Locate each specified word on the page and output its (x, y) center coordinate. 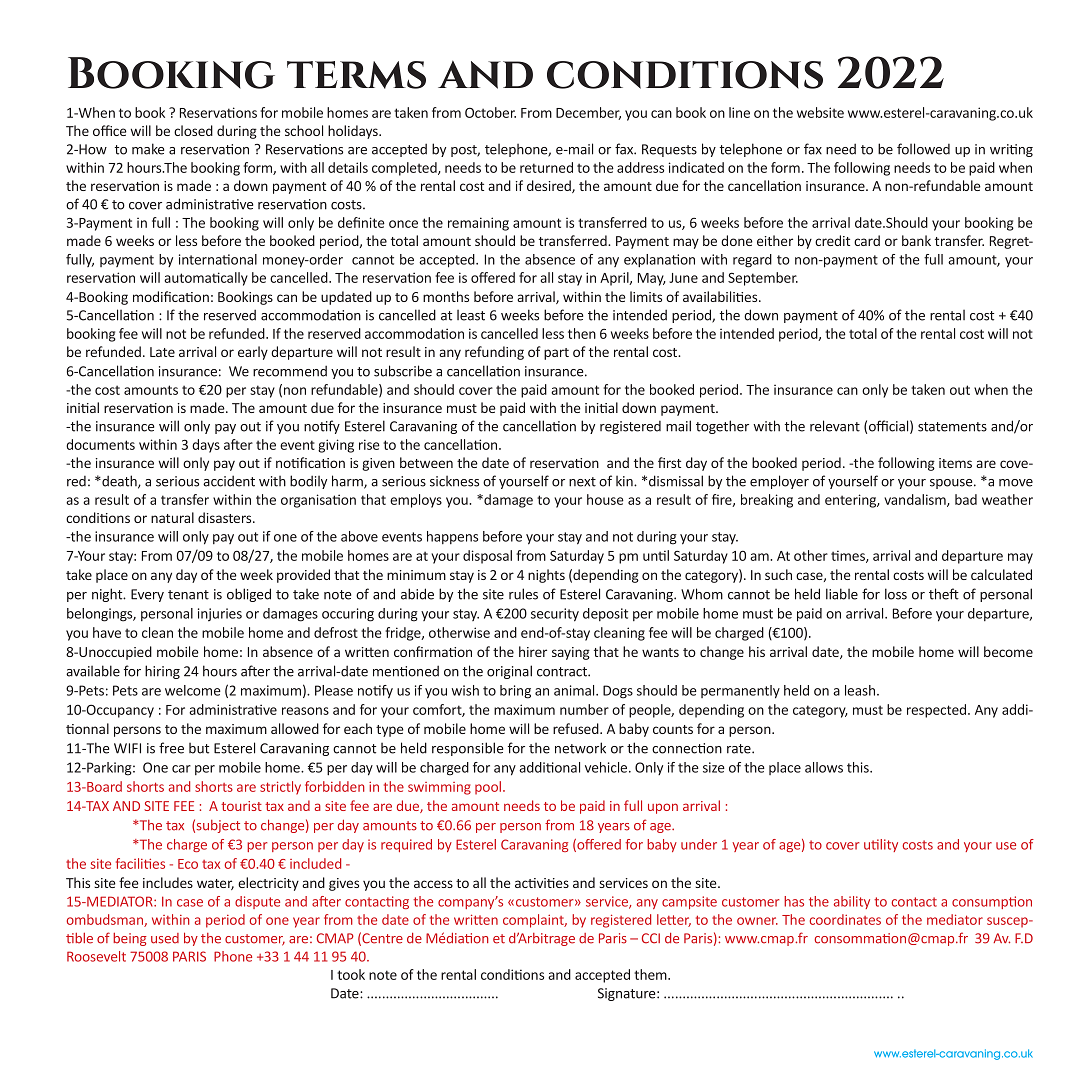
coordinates (845, 919)
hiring (162, 672)
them (651, 974)
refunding (494, 353)
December (588, 113)
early (253, 353)
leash (861, 690)
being (130, 939)
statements (952, 427)
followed (923, 149)
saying (571, 653)
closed (193, 130)
